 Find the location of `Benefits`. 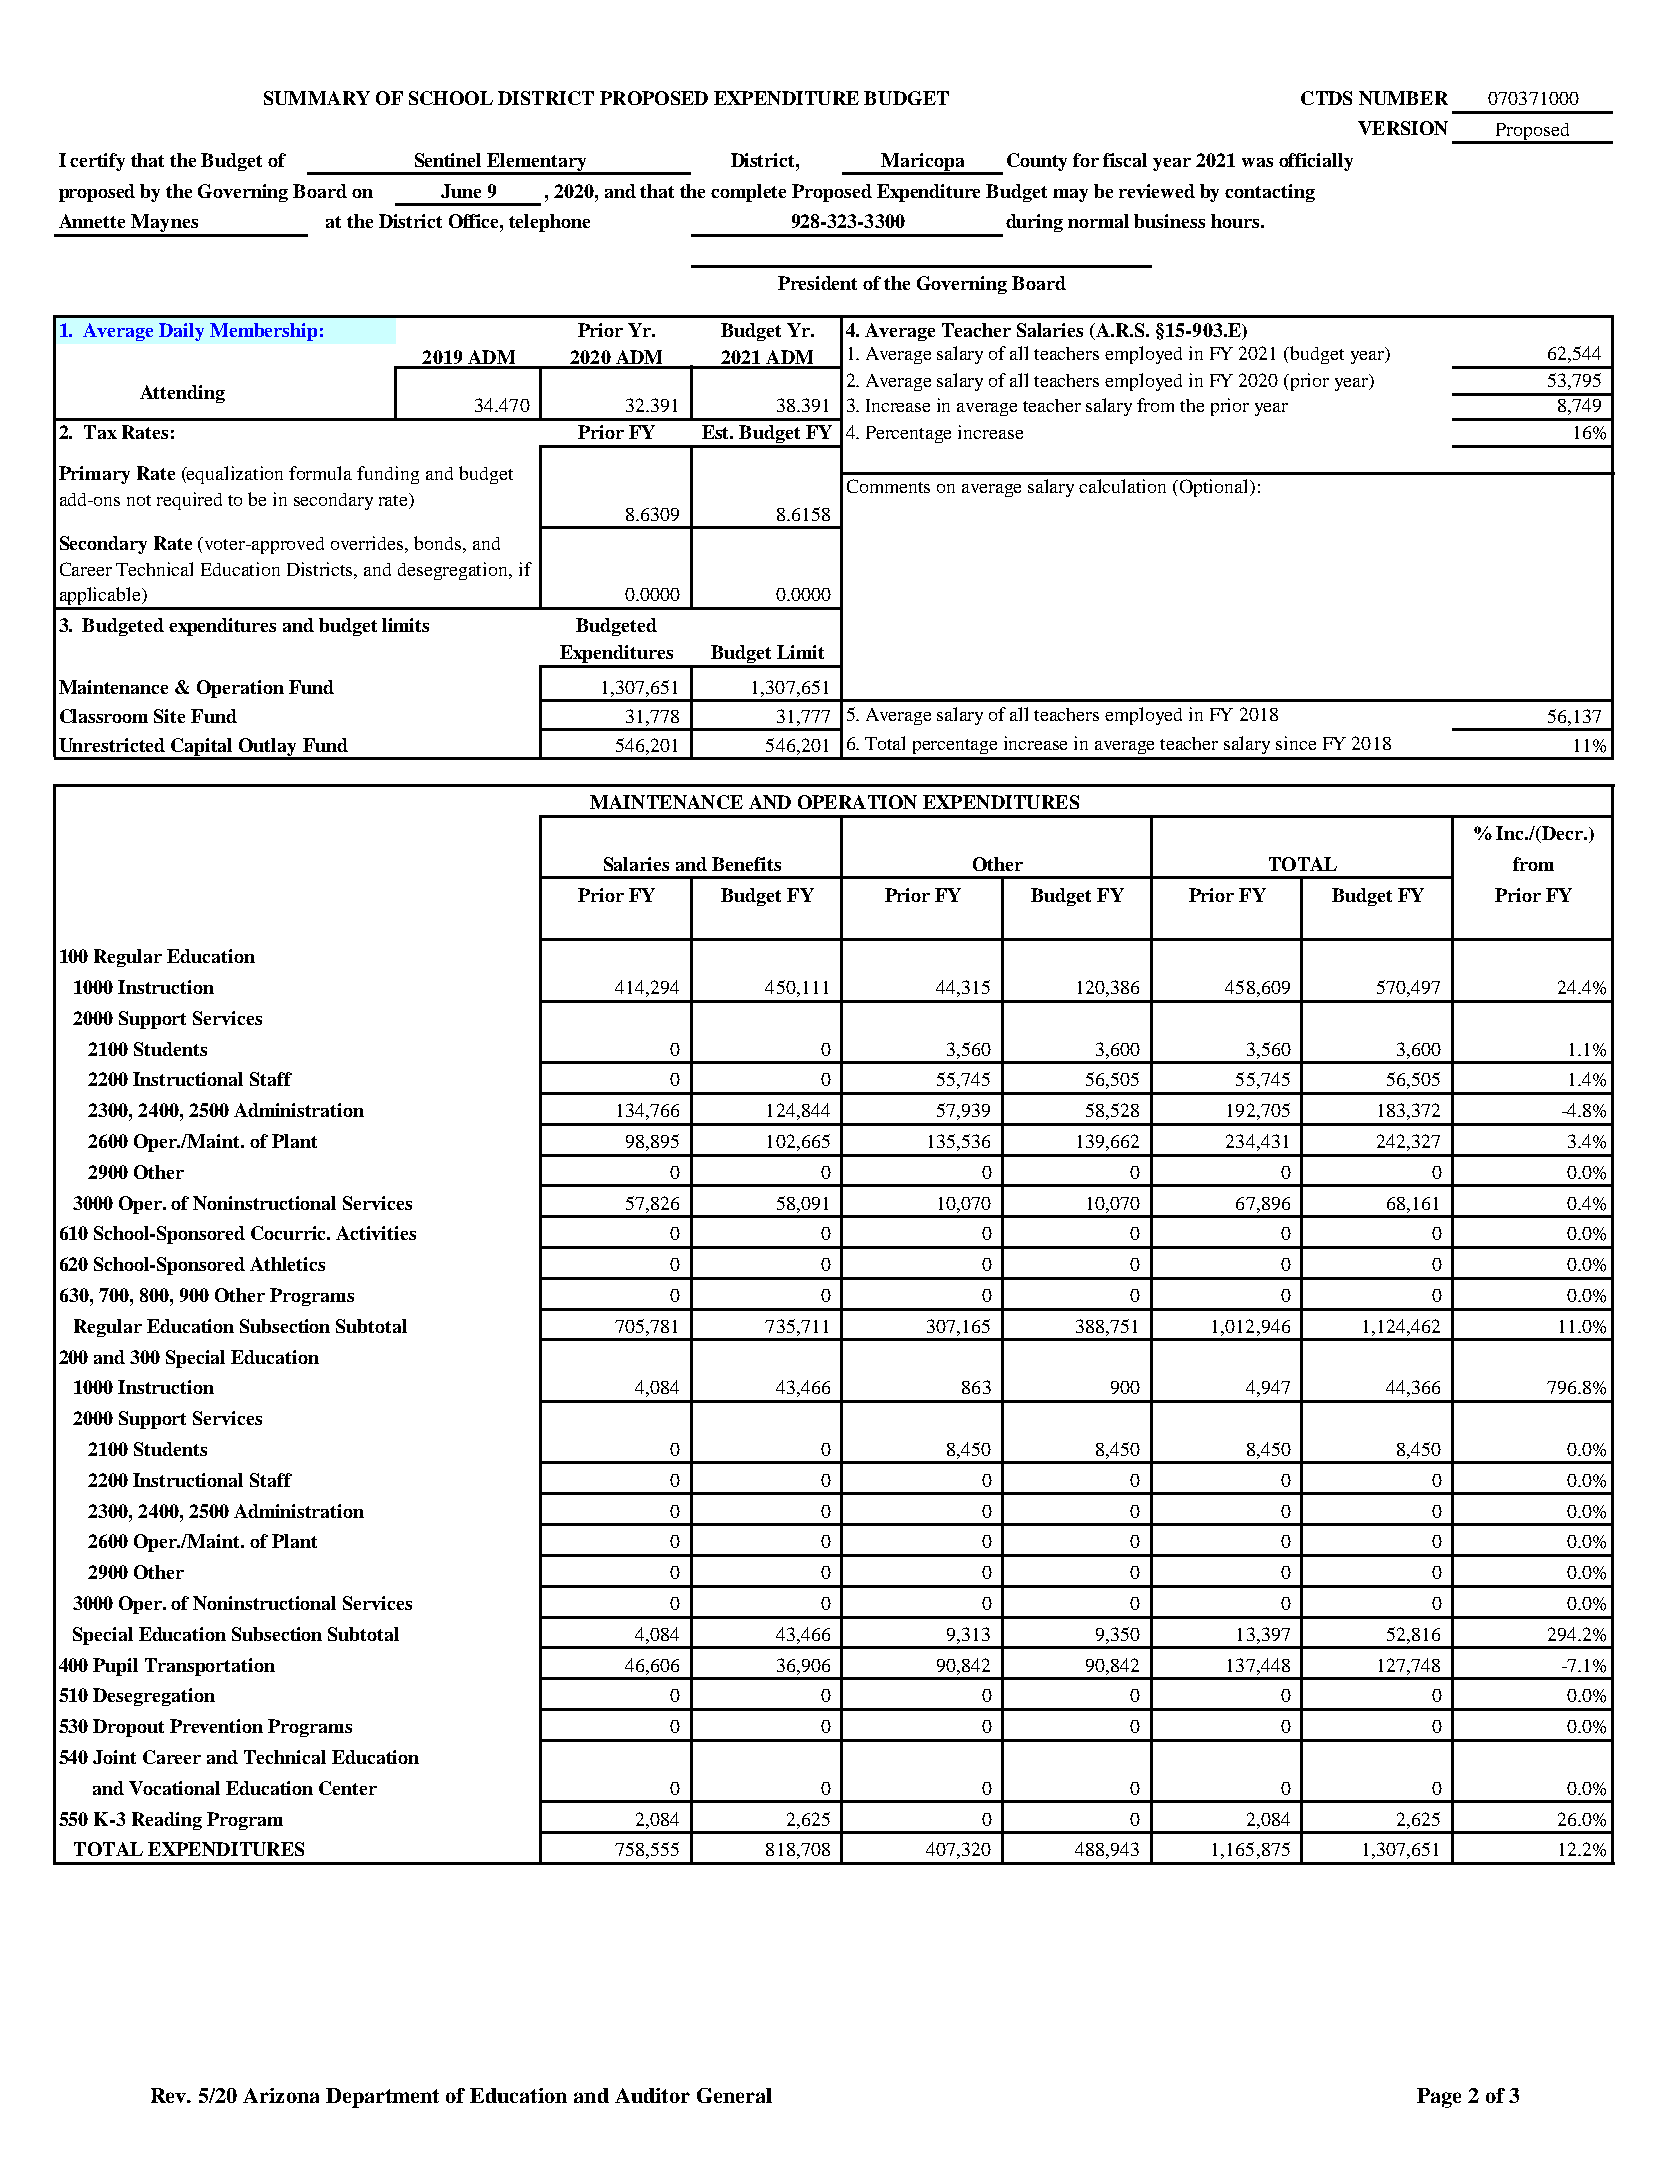

Benefits is located at coordinates (746, 864).
